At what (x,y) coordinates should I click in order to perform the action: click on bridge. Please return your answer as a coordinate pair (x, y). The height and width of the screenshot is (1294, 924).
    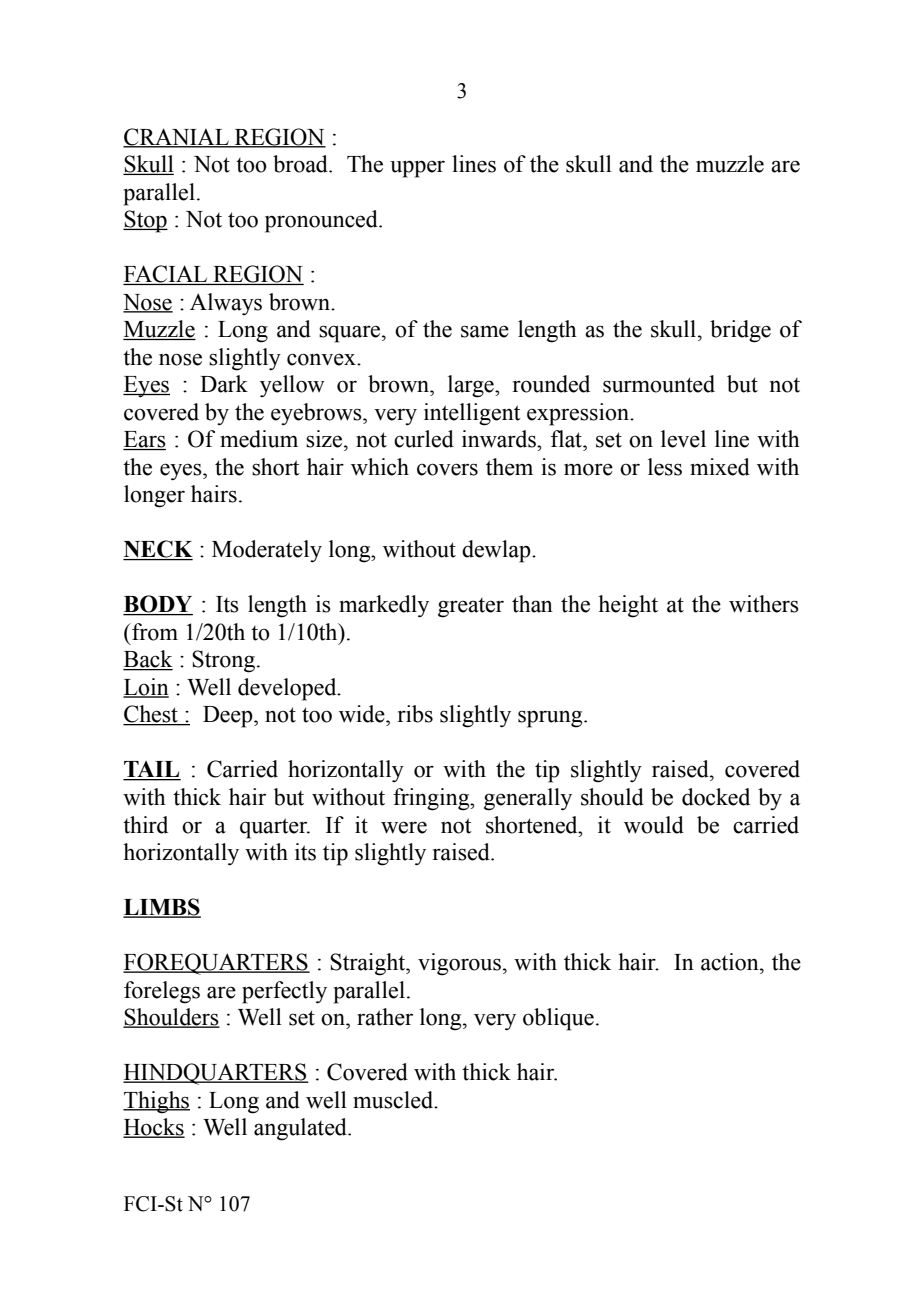
    Looking at the image, I should click on (740, 331).
